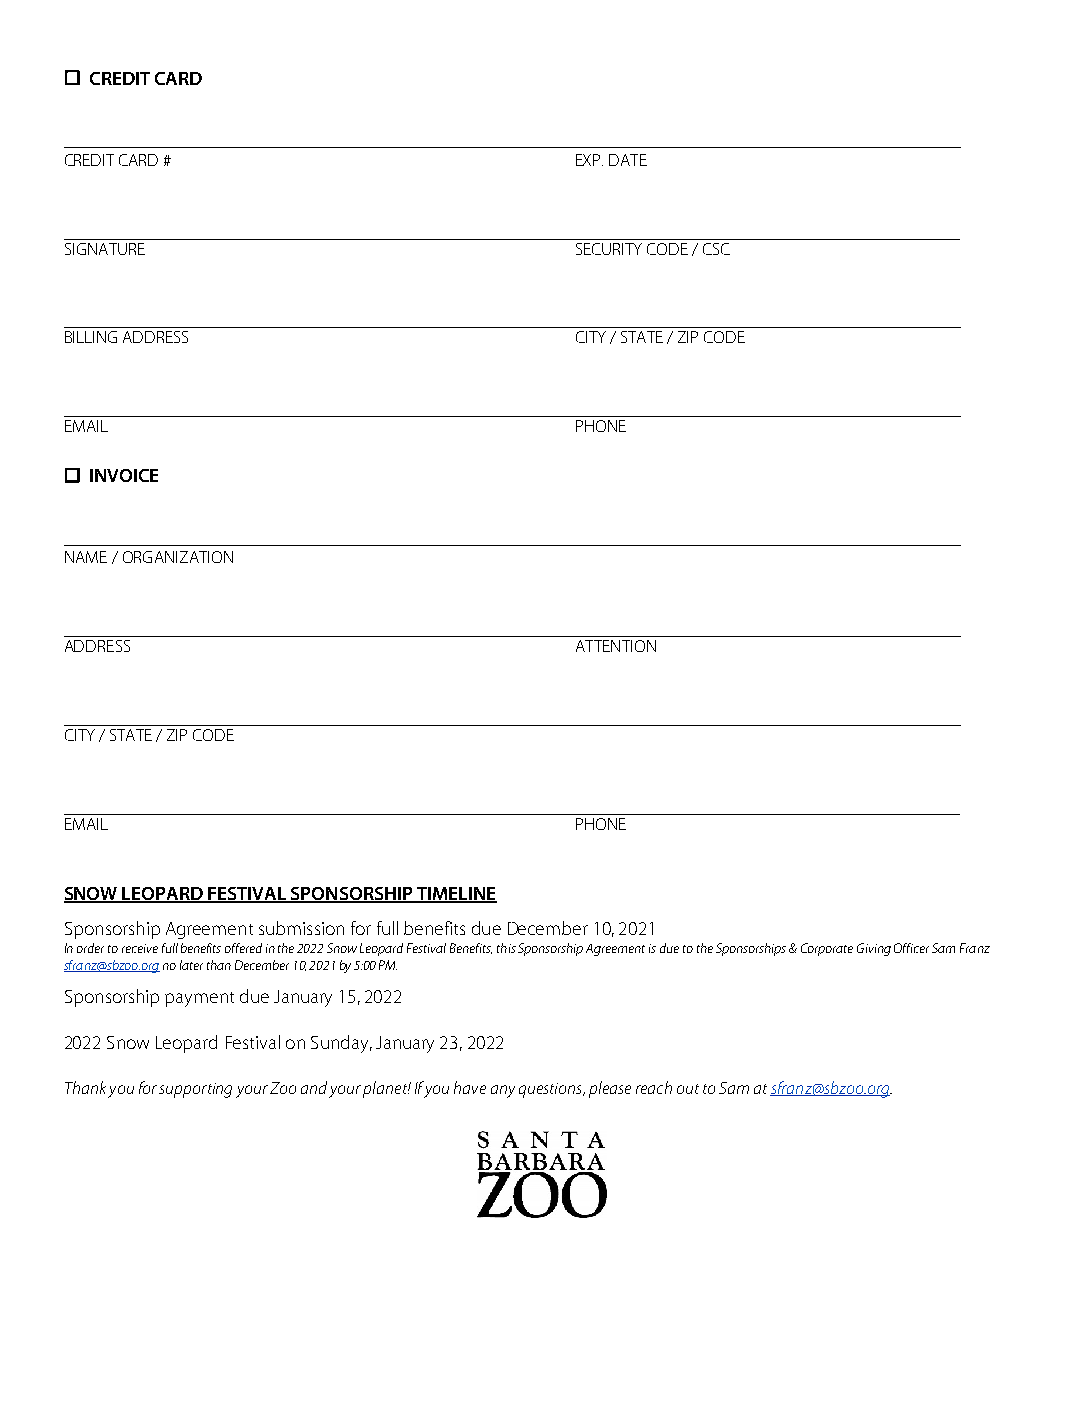  I want to click on ORGANIZATION, so click(178, 557).
